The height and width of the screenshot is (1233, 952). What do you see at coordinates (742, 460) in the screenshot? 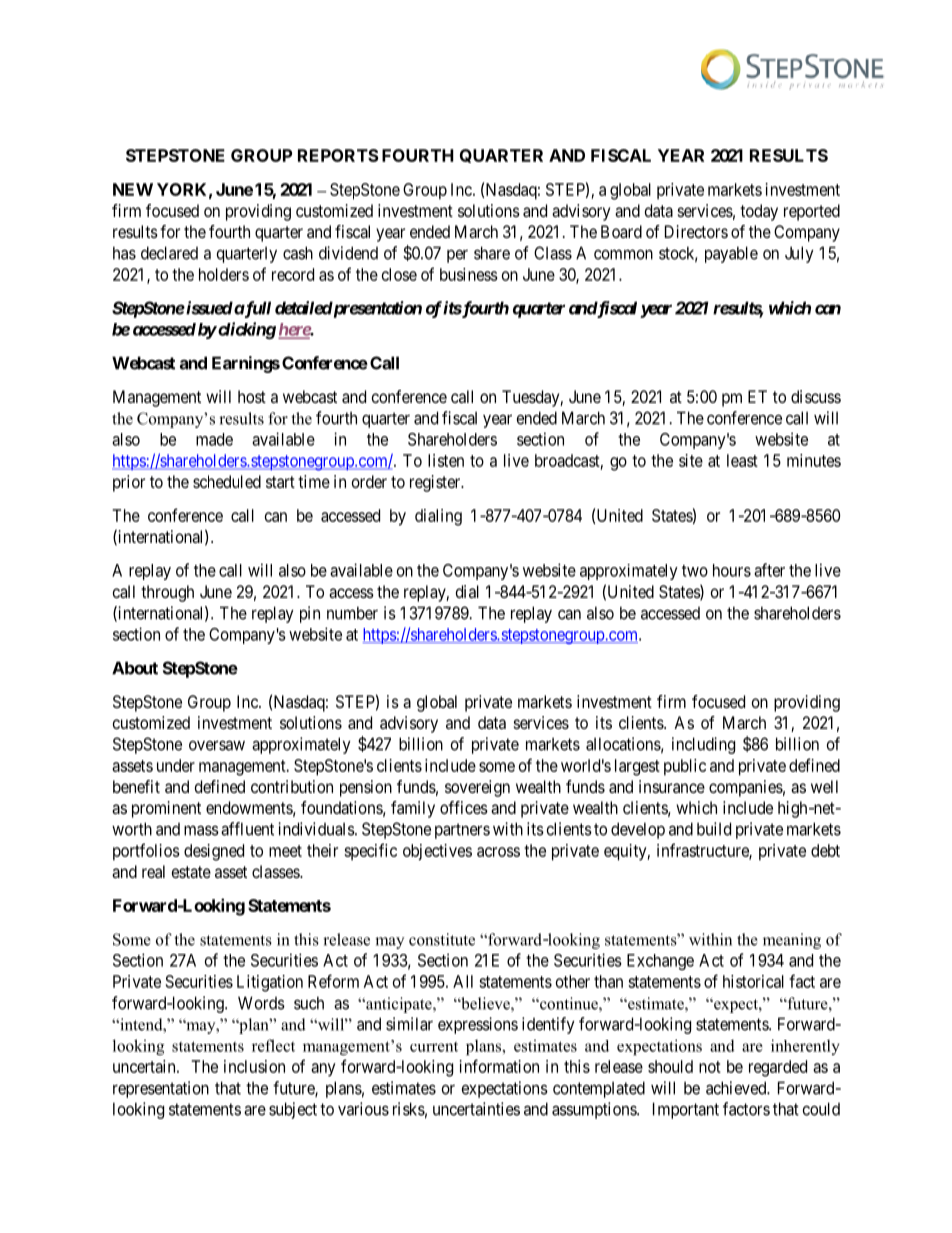
I see `least` at bounding box center [742, 460].
